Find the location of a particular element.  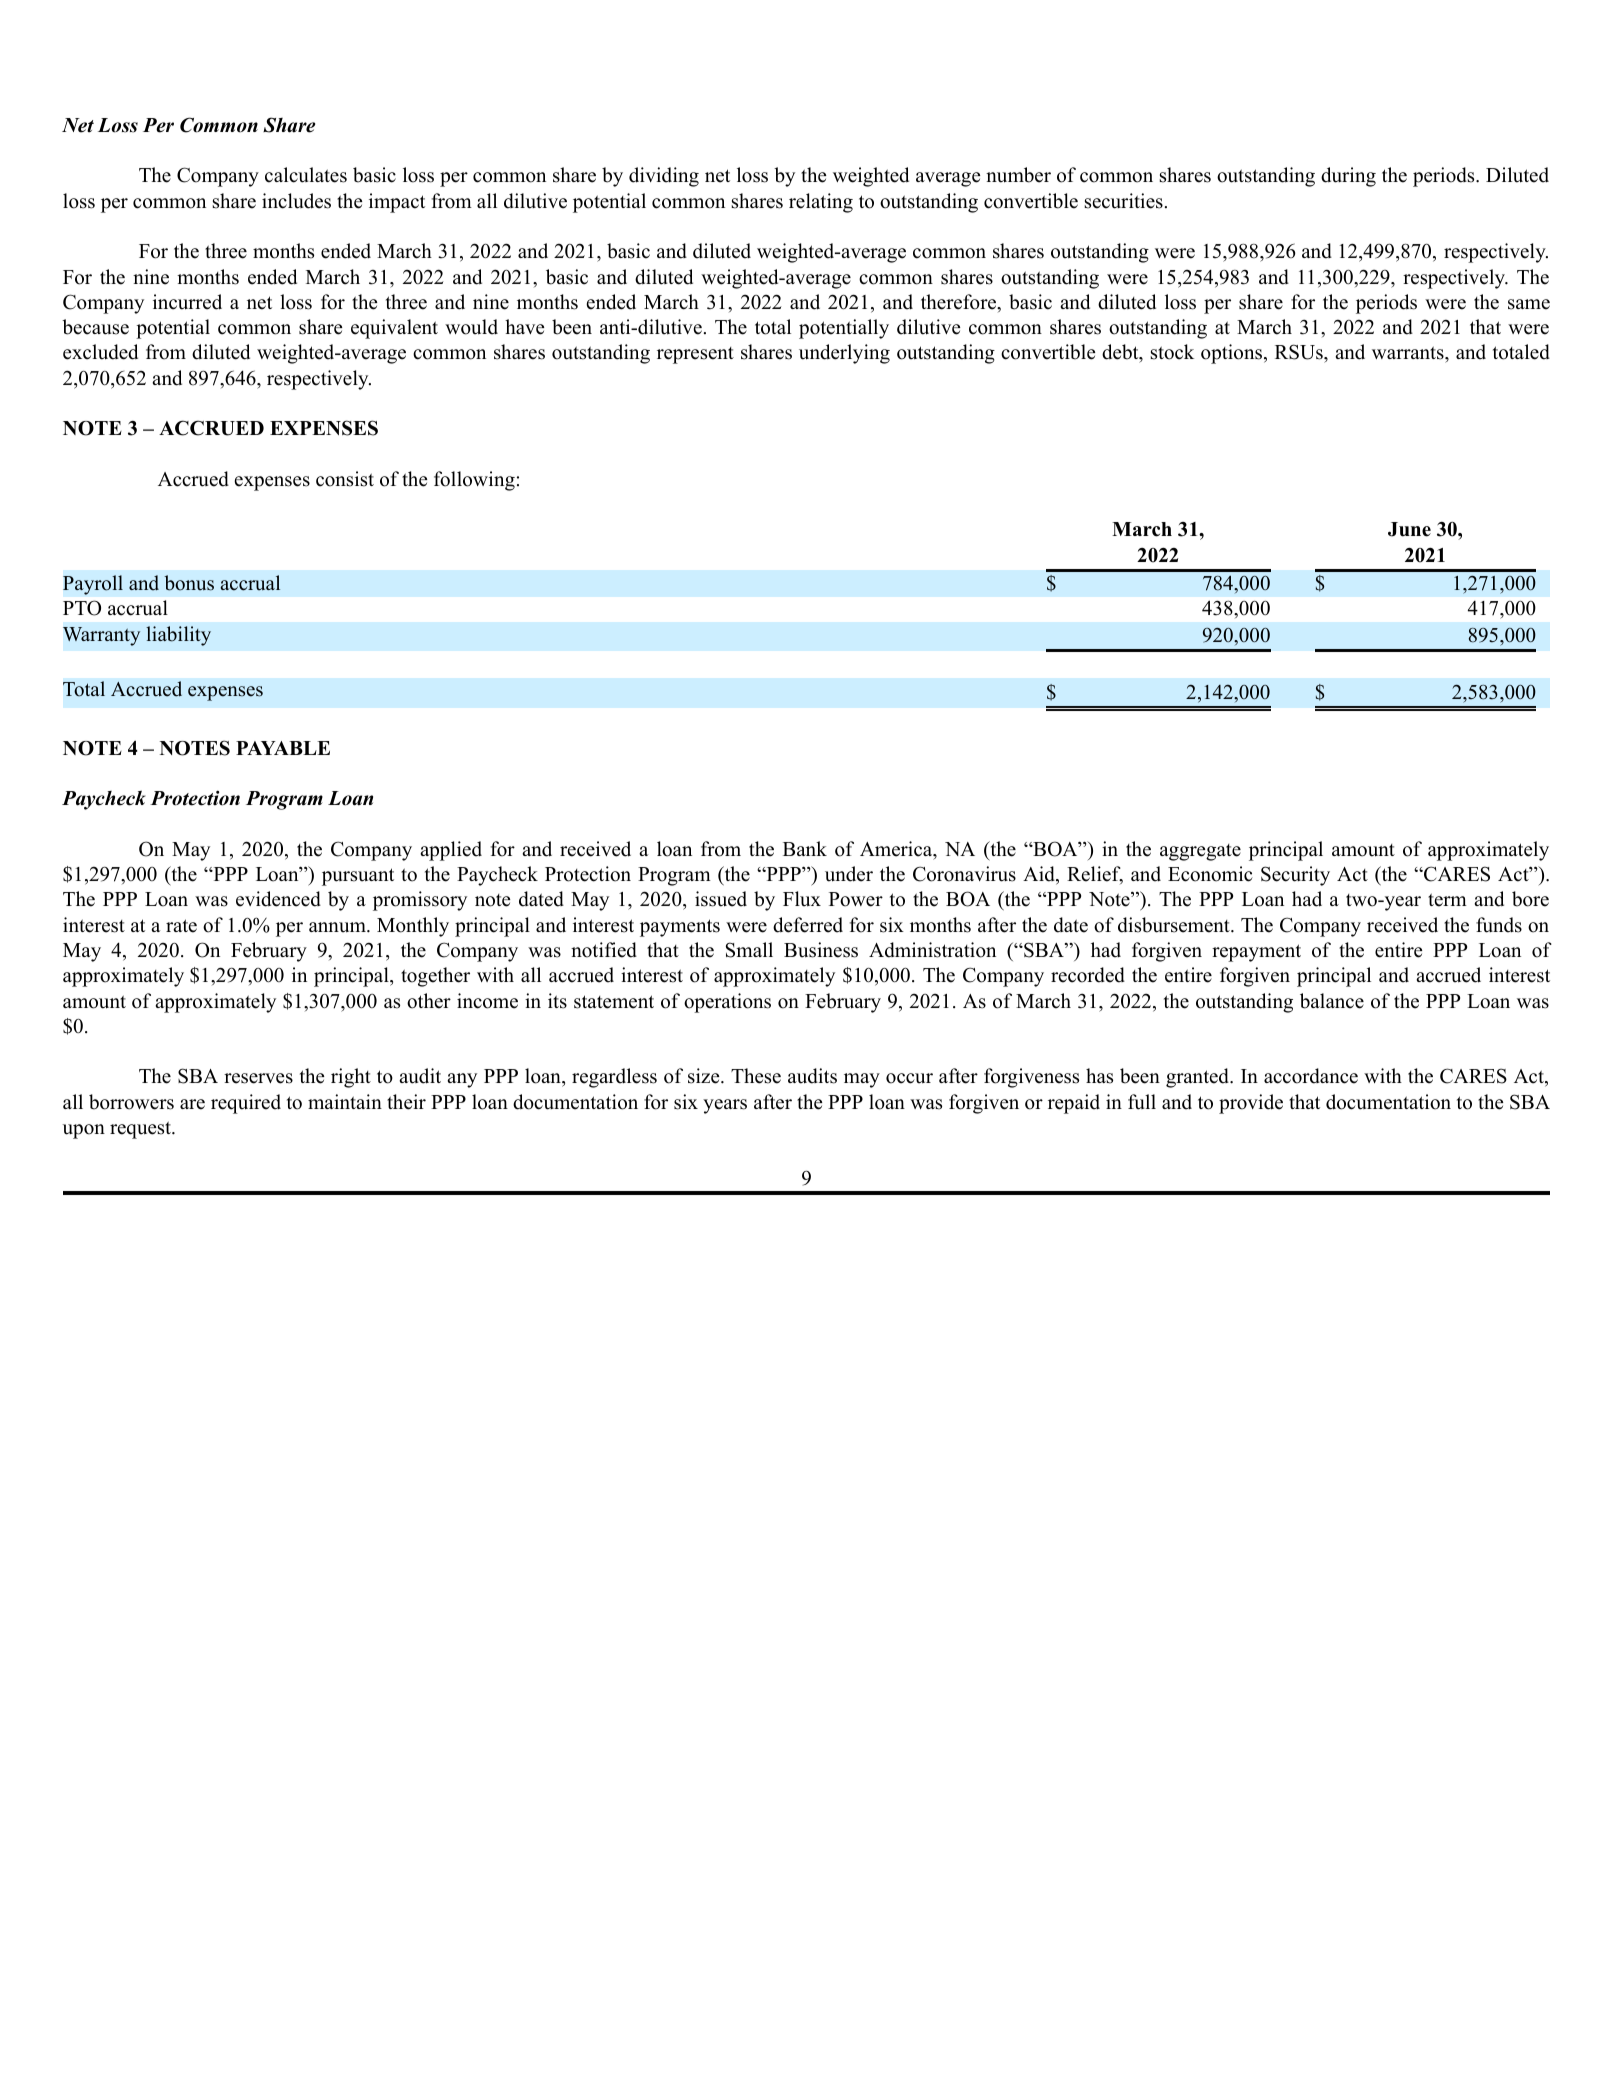

evidenced is located at coordinates (278, 899).
